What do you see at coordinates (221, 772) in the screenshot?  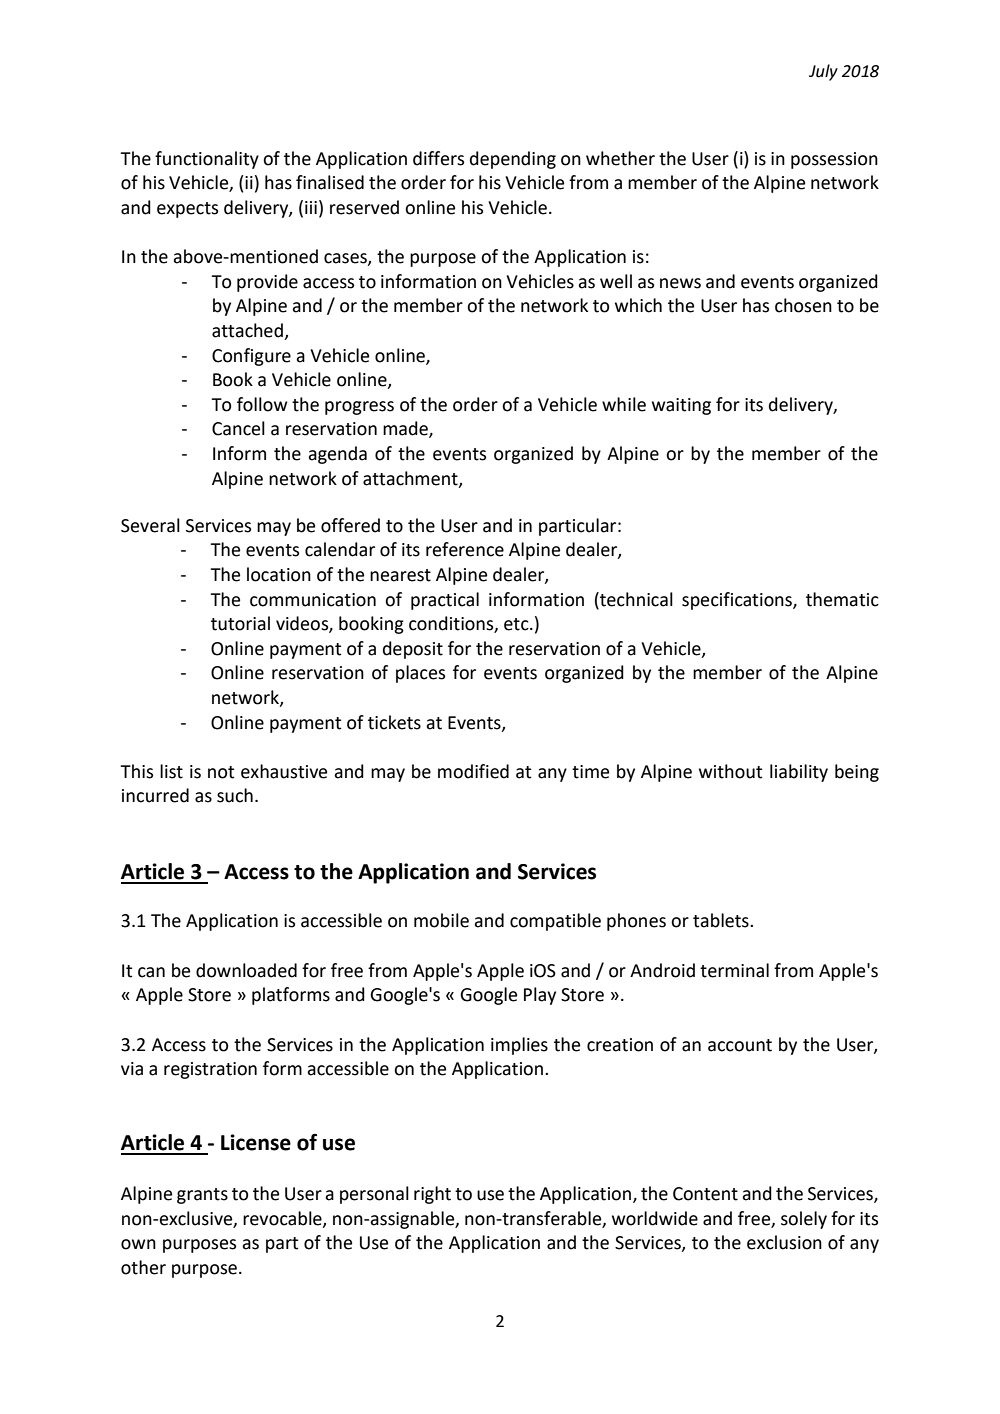 I see `not` at bounding box center [221, 772].
